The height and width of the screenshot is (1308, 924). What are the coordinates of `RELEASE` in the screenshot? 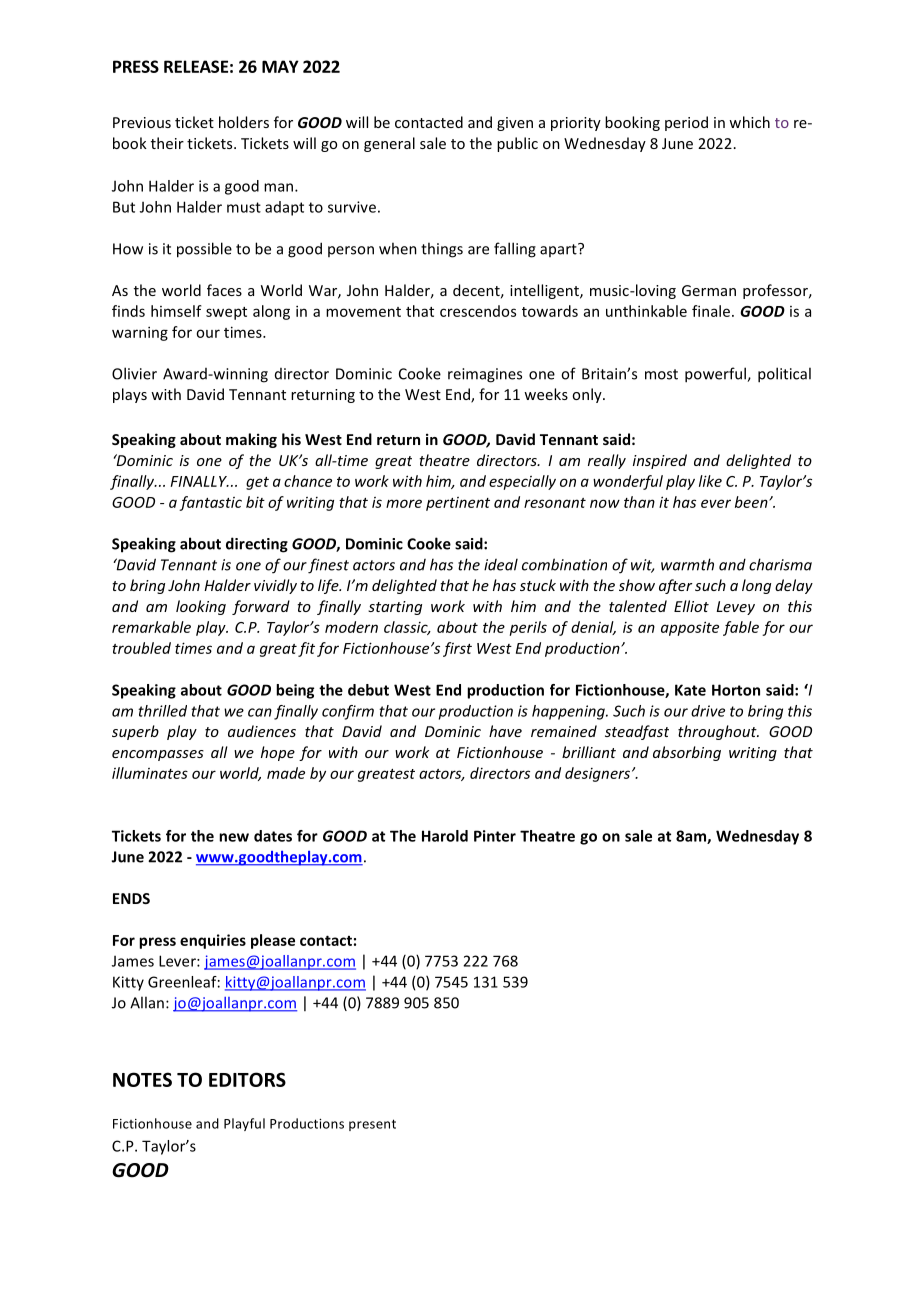 It's located at (196, 66).
